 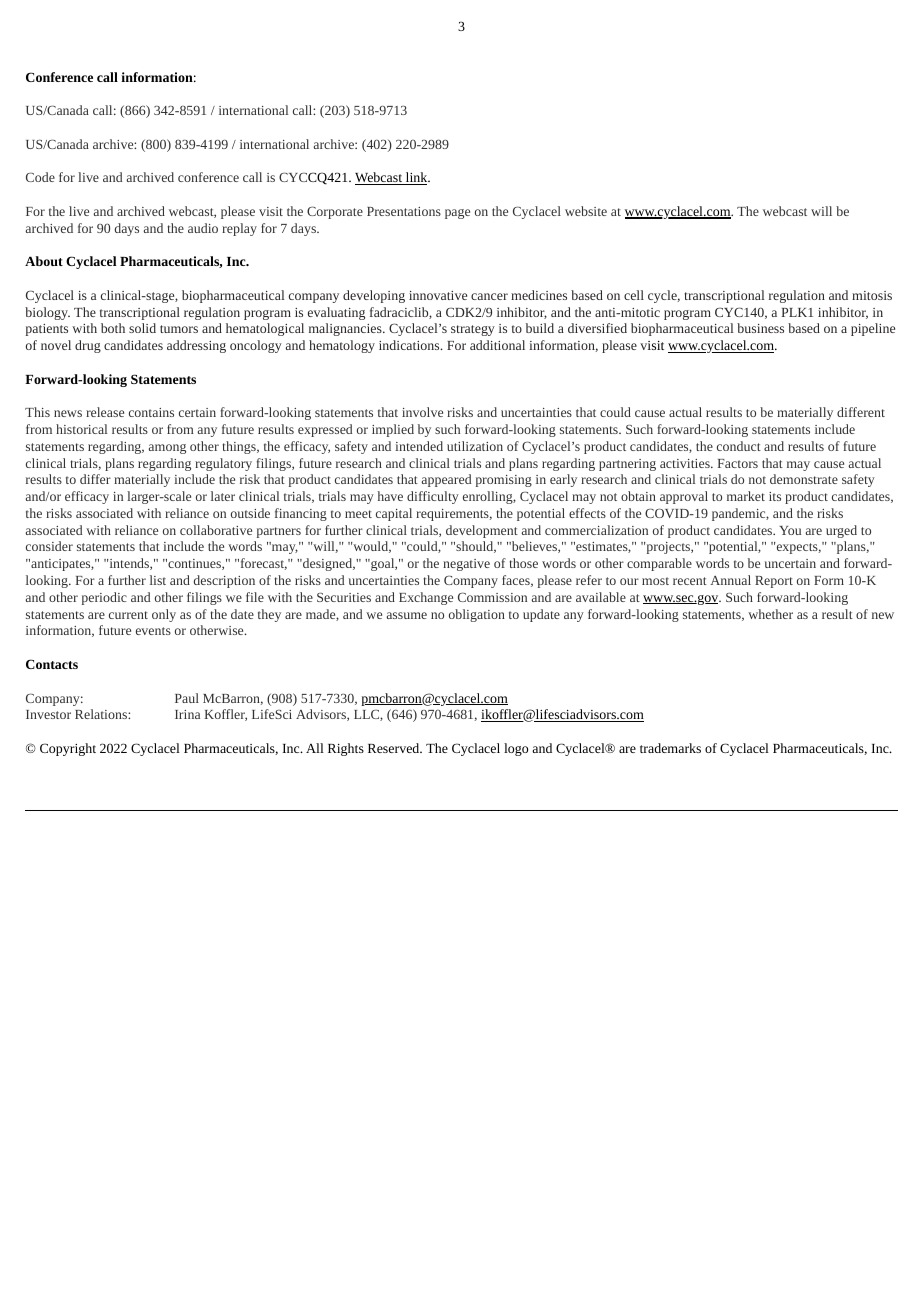 What do you see at coordinates (102, 714) in the image?
I see `Relations` at bounding box center [102, 714].
